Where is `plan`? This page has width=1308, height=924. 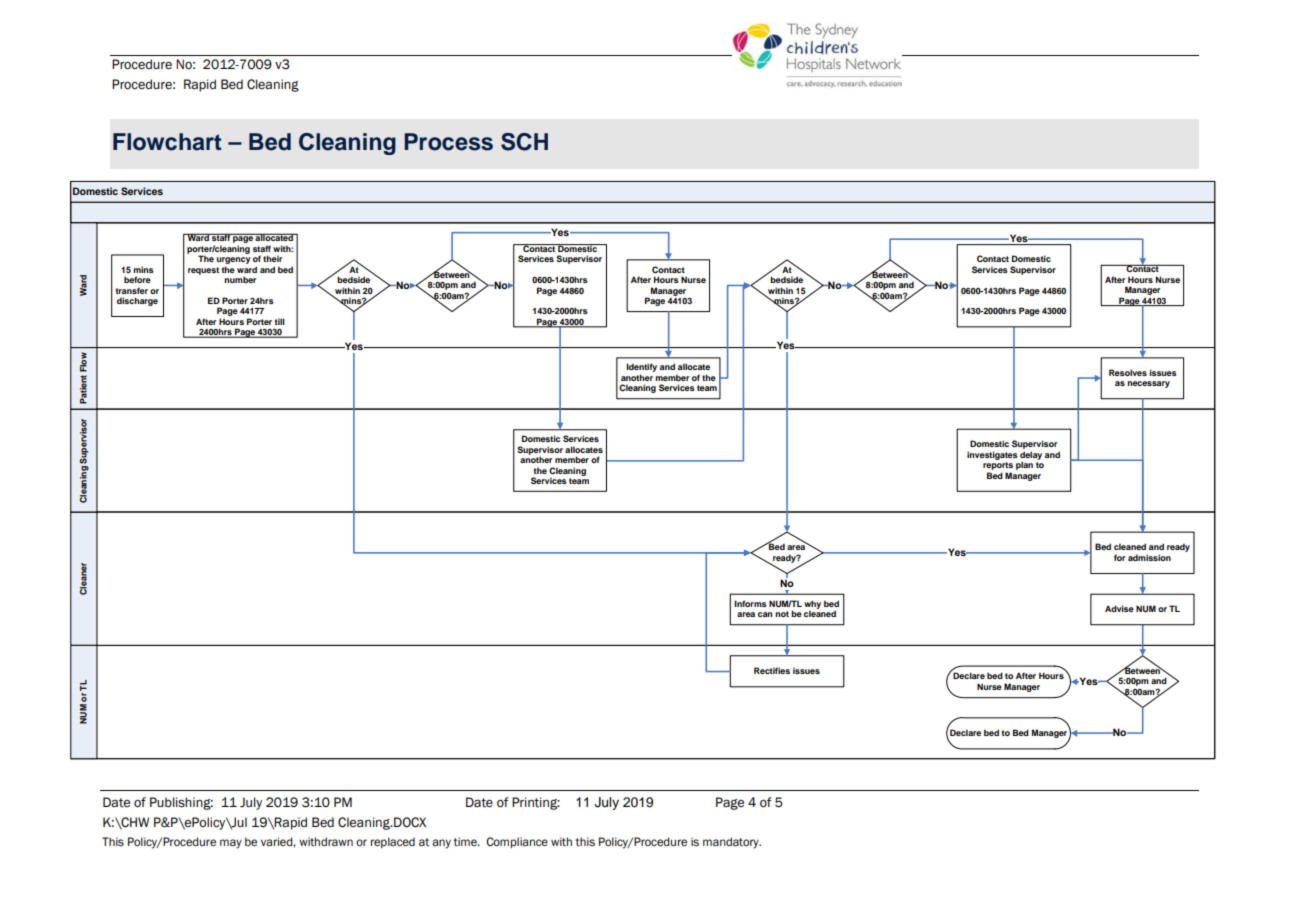
plan is located at coordinates (1024, 465).
